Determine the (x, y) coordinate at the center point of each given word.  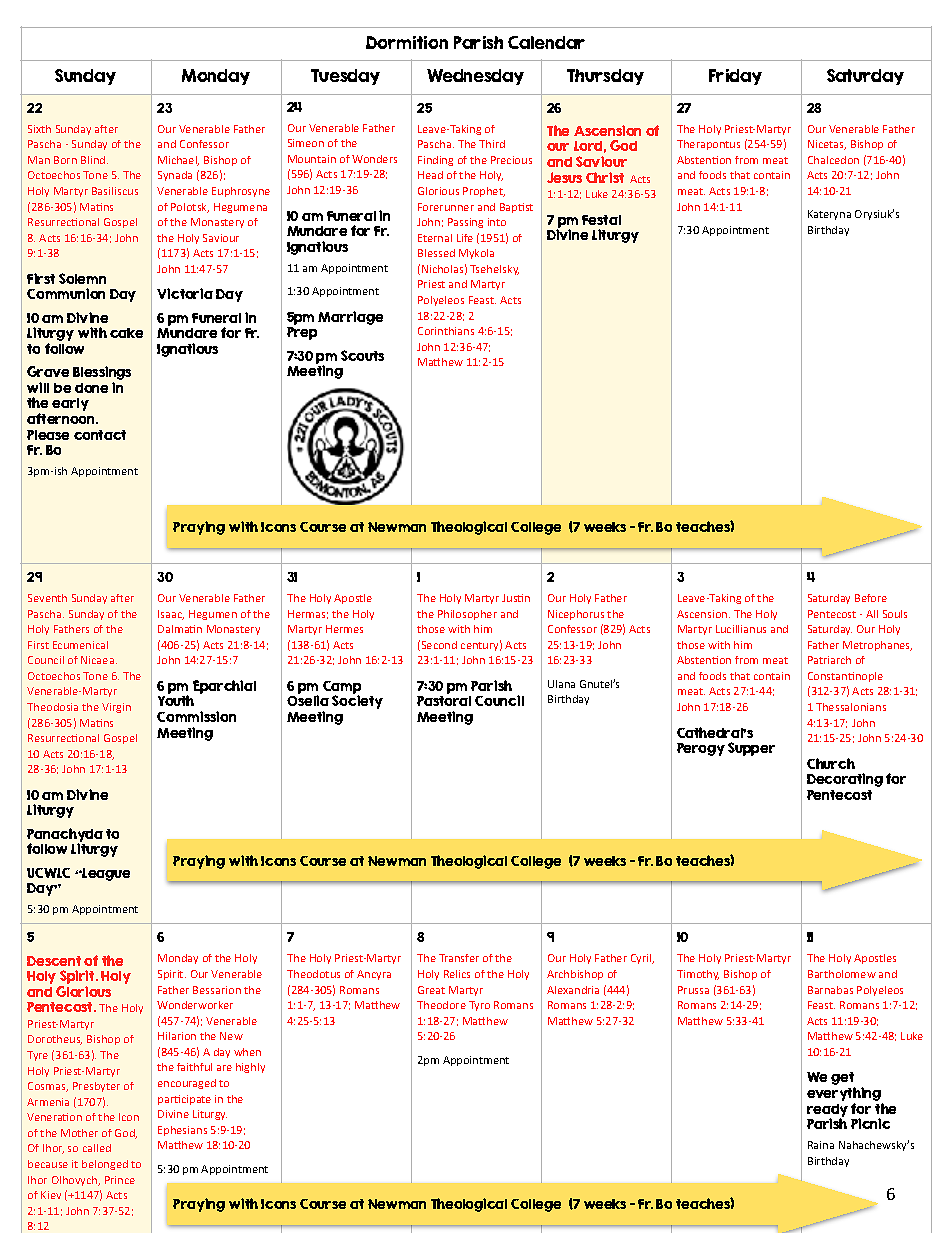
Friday (735, 77)
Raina (821, 1145)
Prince (120, 1180)
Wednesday (475, 77)
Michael (178, 161)
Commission (196, 716)
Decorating (845, 780)
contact (100, 435)
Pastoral (444, 701)
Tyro (479, 1006)
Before (871, 598)
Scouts (362, 355)
